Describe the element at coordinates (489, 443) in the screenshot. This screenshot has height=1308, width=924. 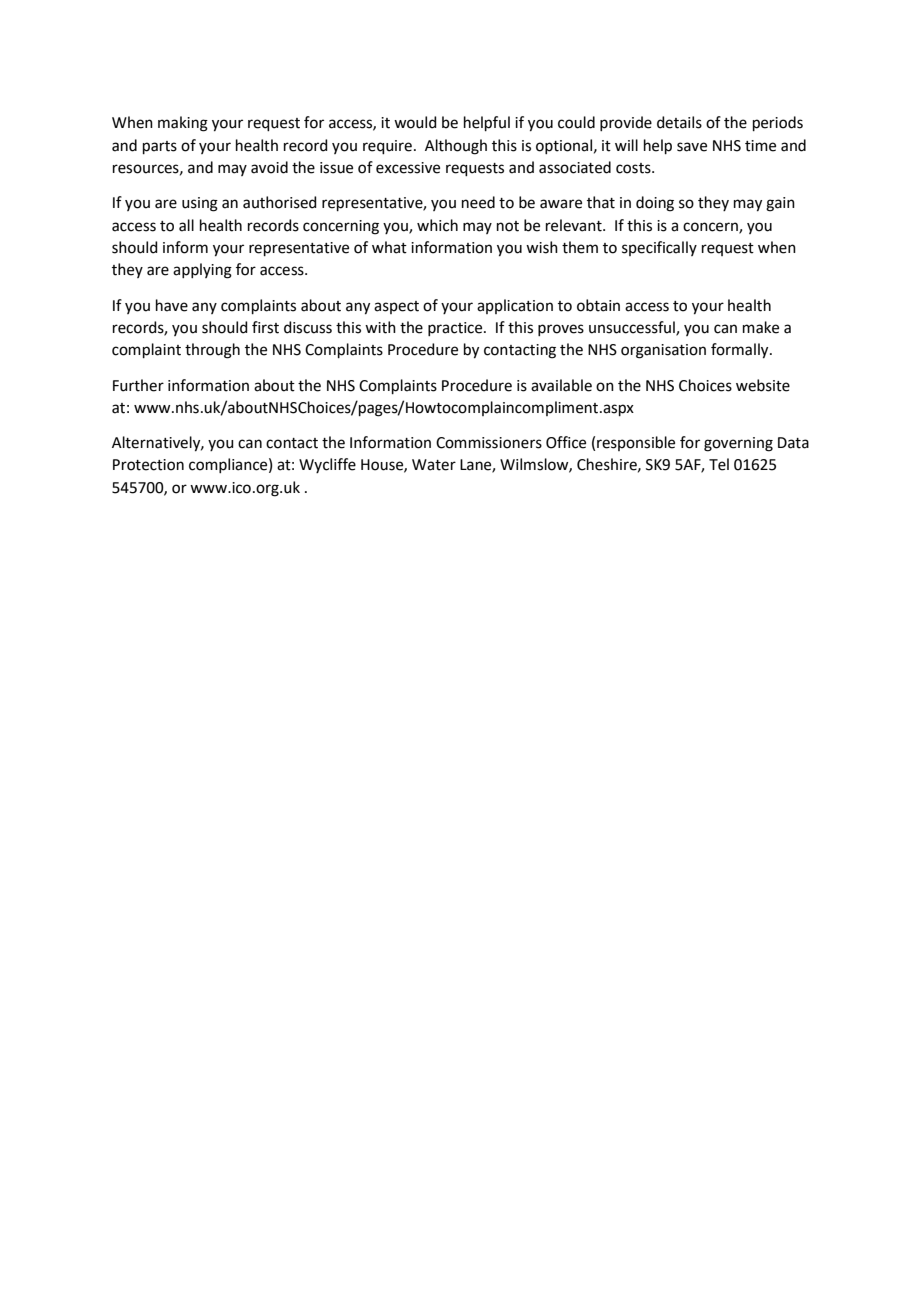
I see `Commissioners` at that location.
